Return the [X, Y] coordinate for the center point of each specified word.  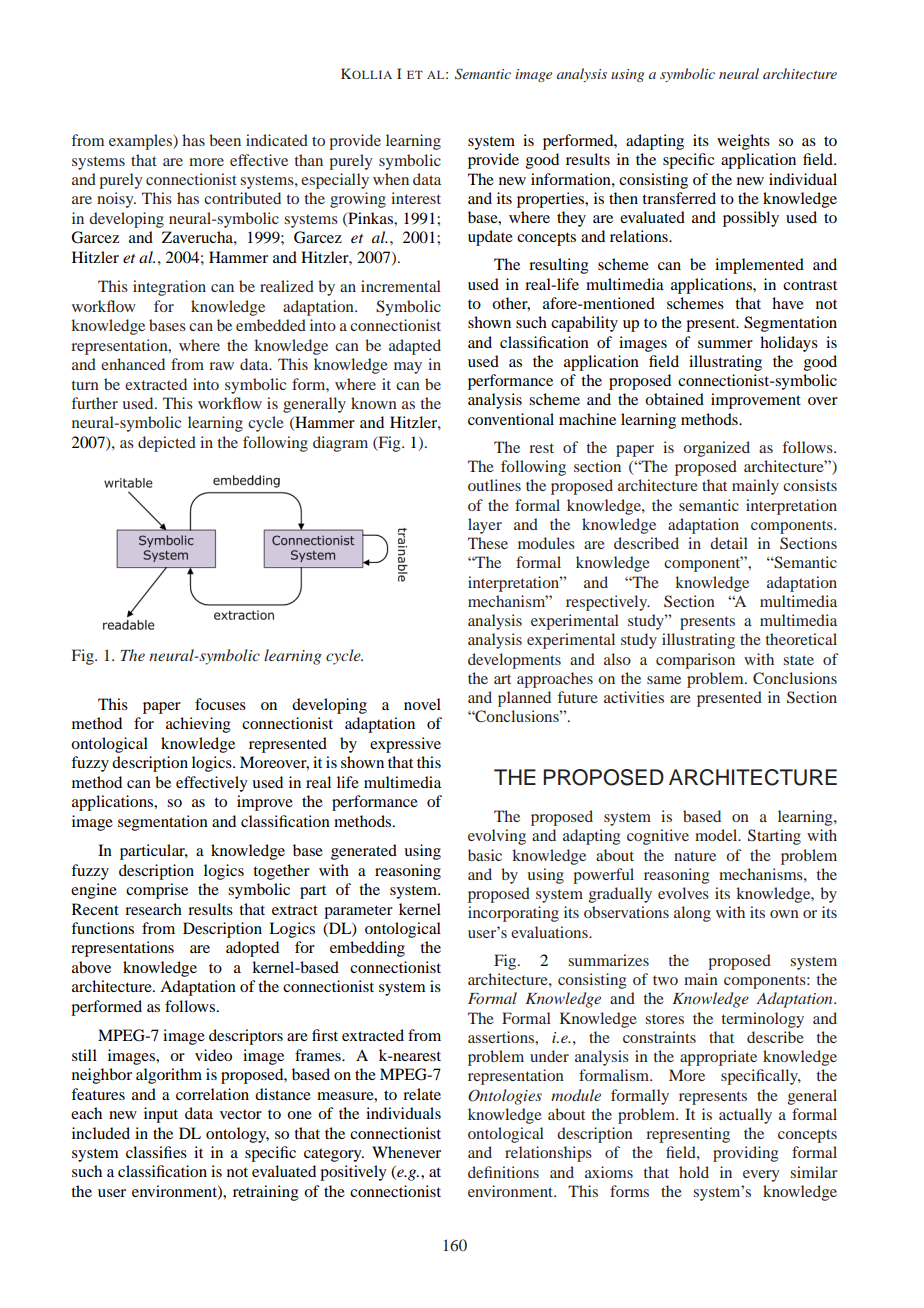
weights [743, 142]
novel [422, 704]
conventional [511, 419]
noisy [116, 200]
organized [716, 449]
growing [358, 200]
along [692, 914]
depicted [167, 444]
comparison [695, 661]
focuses [220, 704]
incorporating [513, 914]
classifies [156, 1152]
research [153, 909]
